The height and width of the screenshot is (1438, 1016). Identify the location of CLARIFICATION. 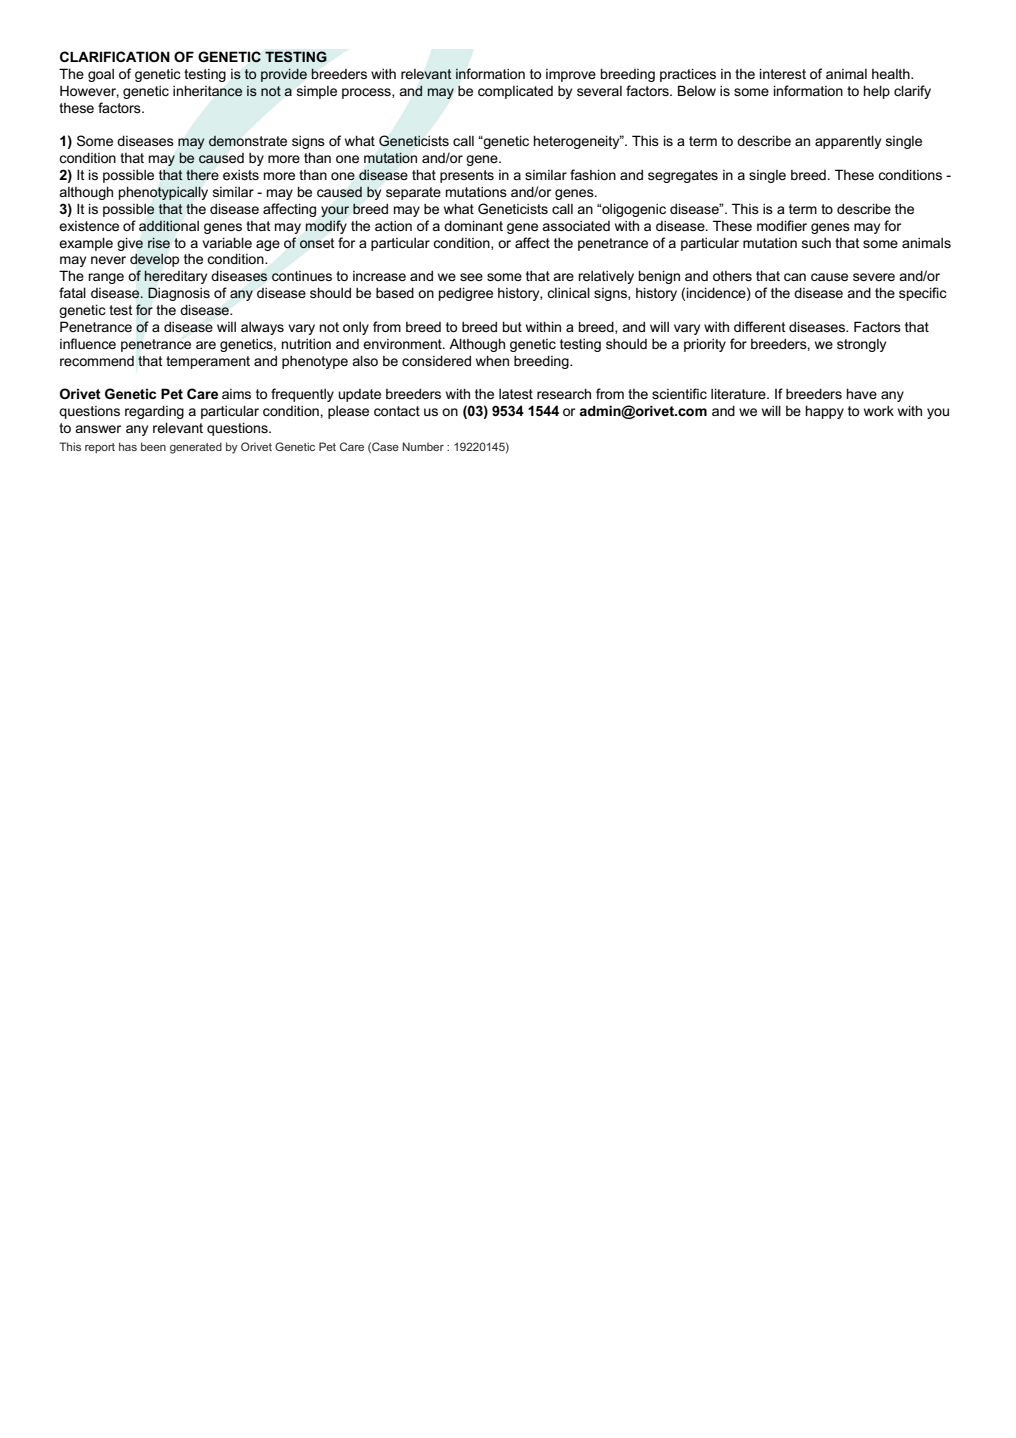
(115, 56).
